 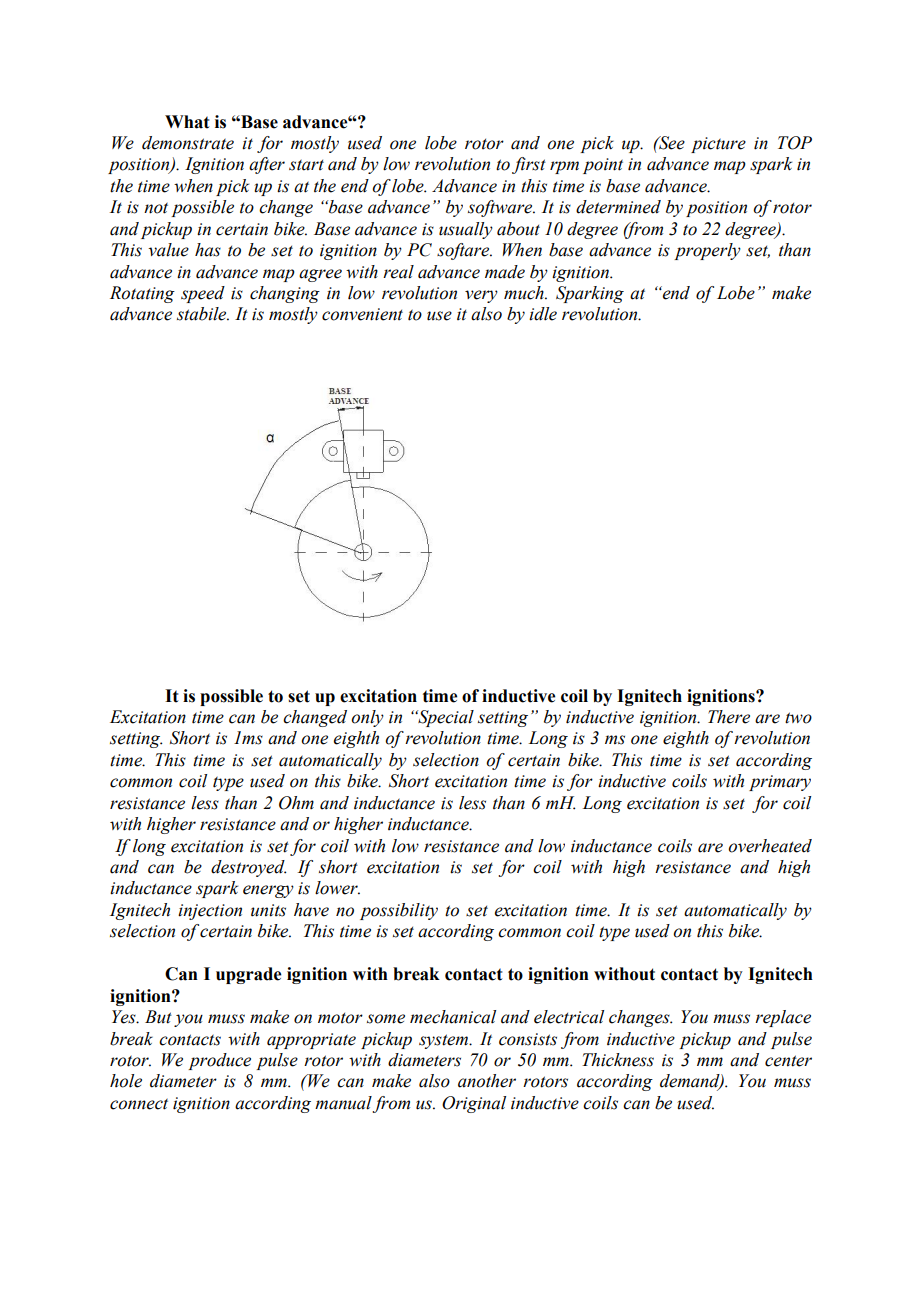 I want to click on demonstrate, so click(x=188, y=143).
